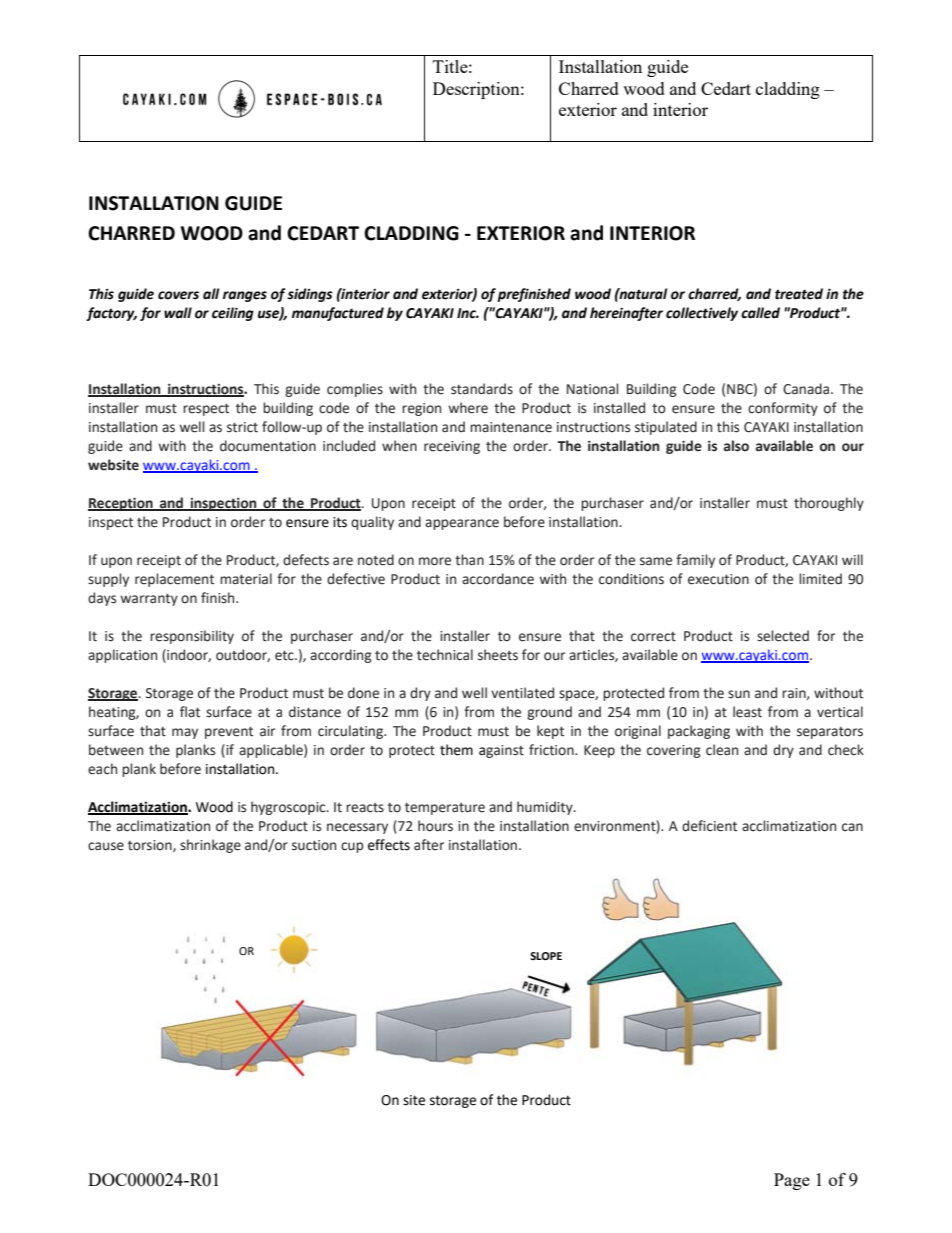  What do you see at coordinates (709, 826) in the document?
I see `deficient` at bounding box center [709, 826].
